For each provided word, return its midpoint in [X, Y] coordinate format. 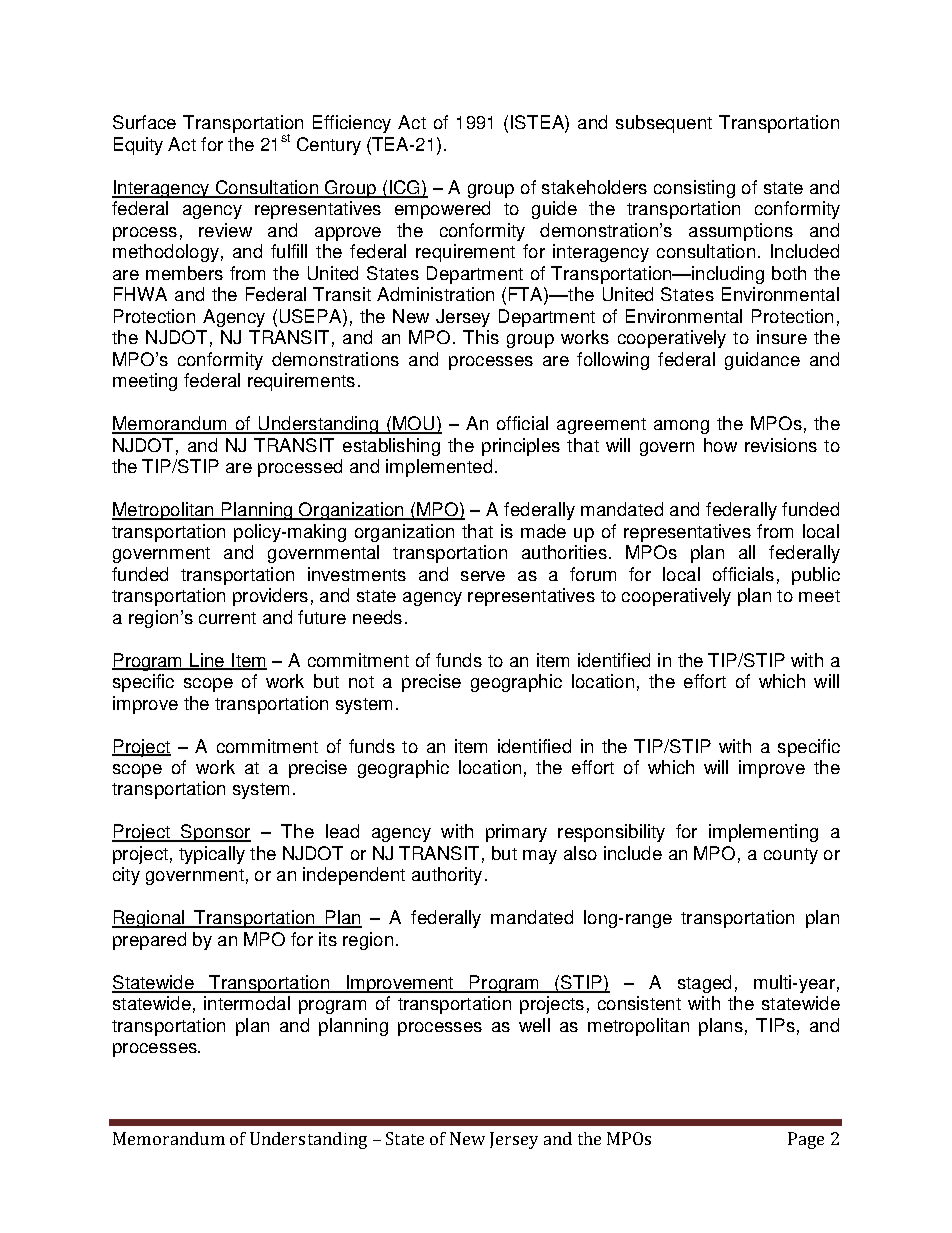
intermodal [247, 1003]
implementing [763, 833]
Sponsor [215, 833]
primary [516, 833]
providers [270, 597]
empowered [442, 210]
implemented [439, 468]
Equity [138, 146]
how [720, 445]
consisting [694, 189]
